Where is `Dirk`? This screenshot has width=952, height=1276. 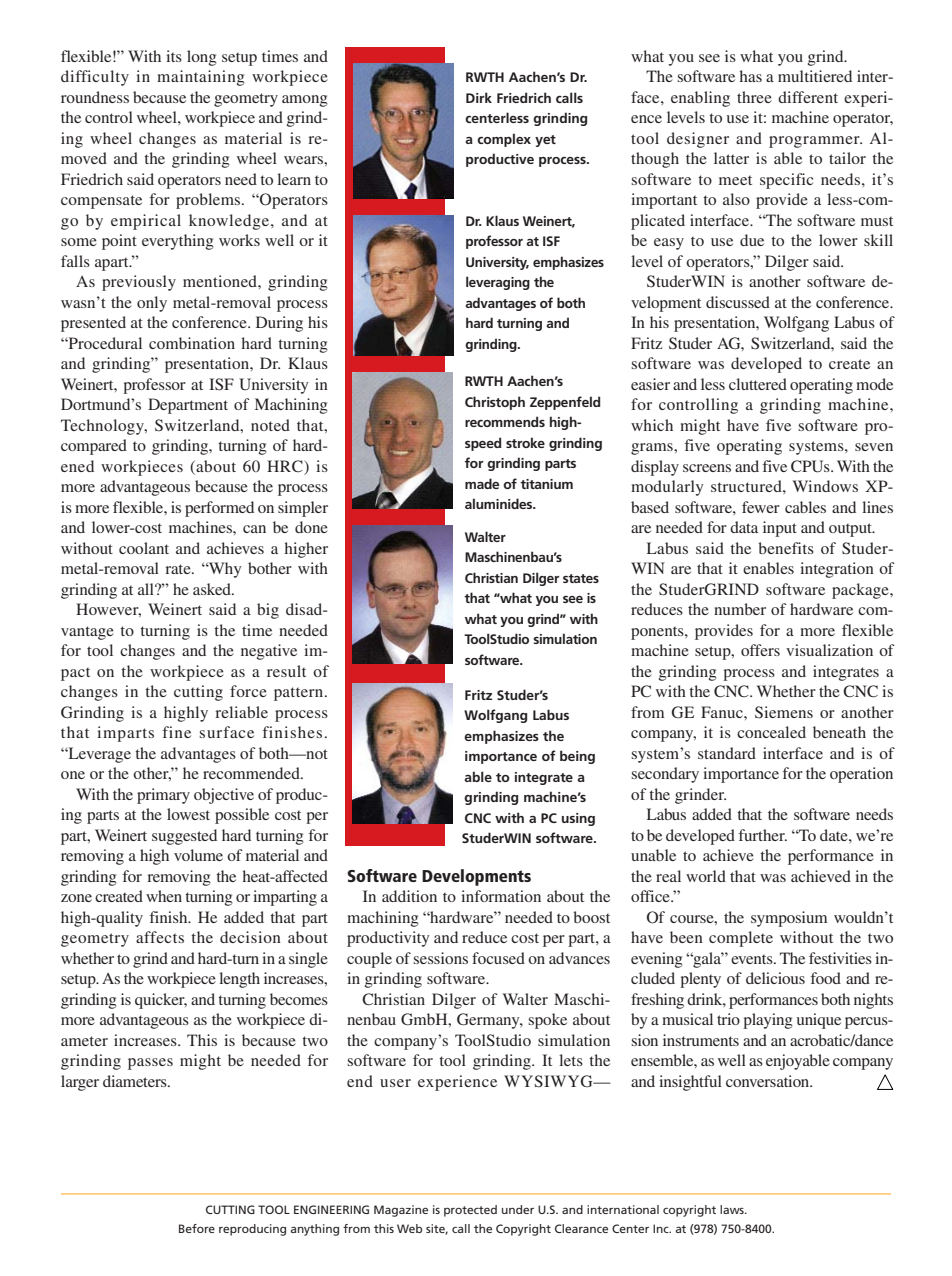 Dirk is located at coordinates (479, 97).
